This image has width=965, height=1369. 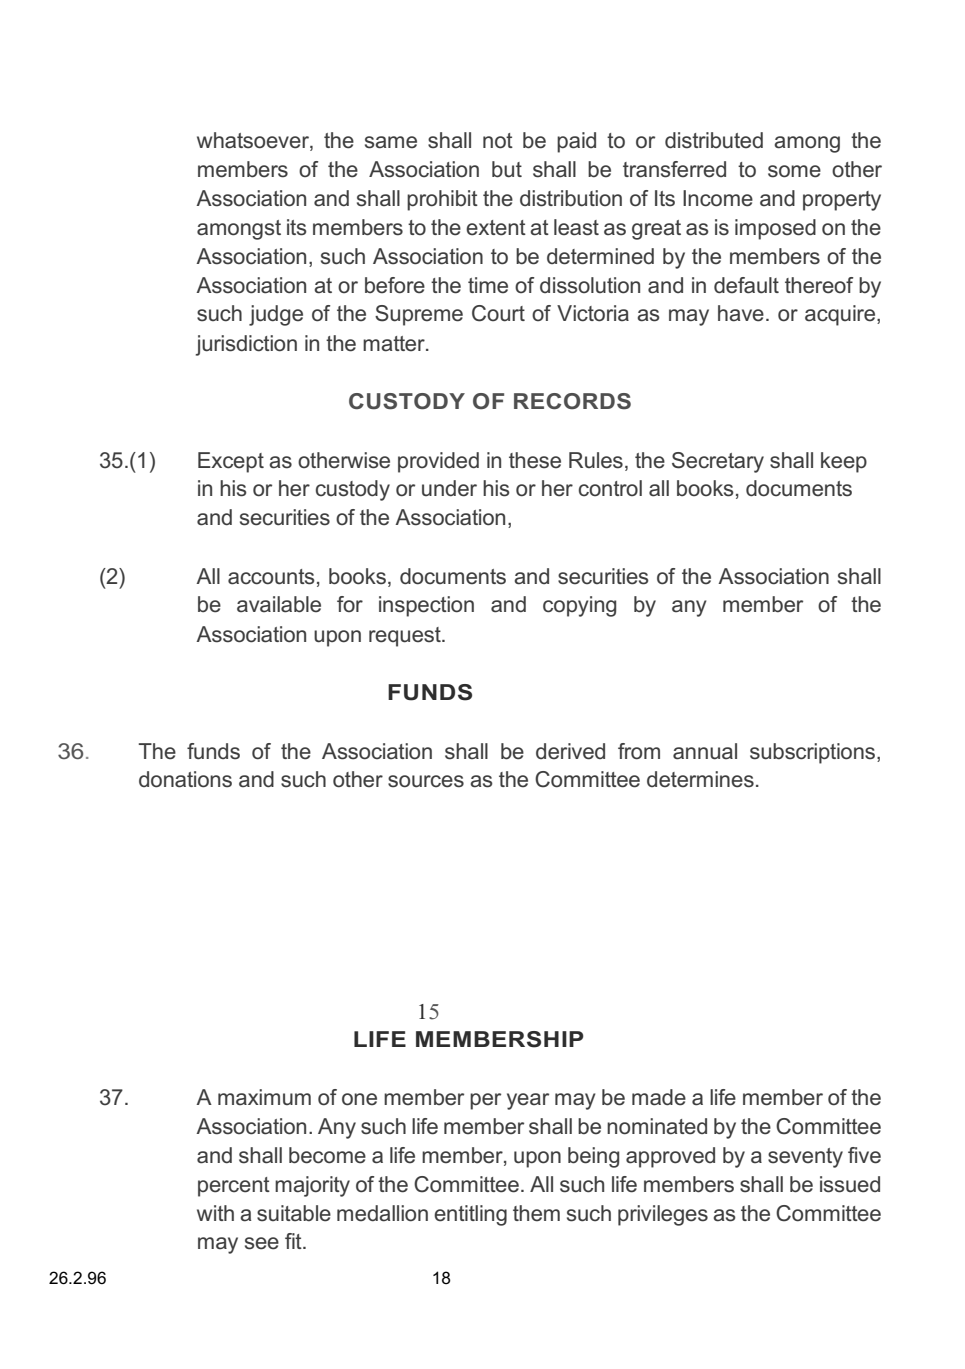 I want to click on them, so click(x=536, y=1213).
